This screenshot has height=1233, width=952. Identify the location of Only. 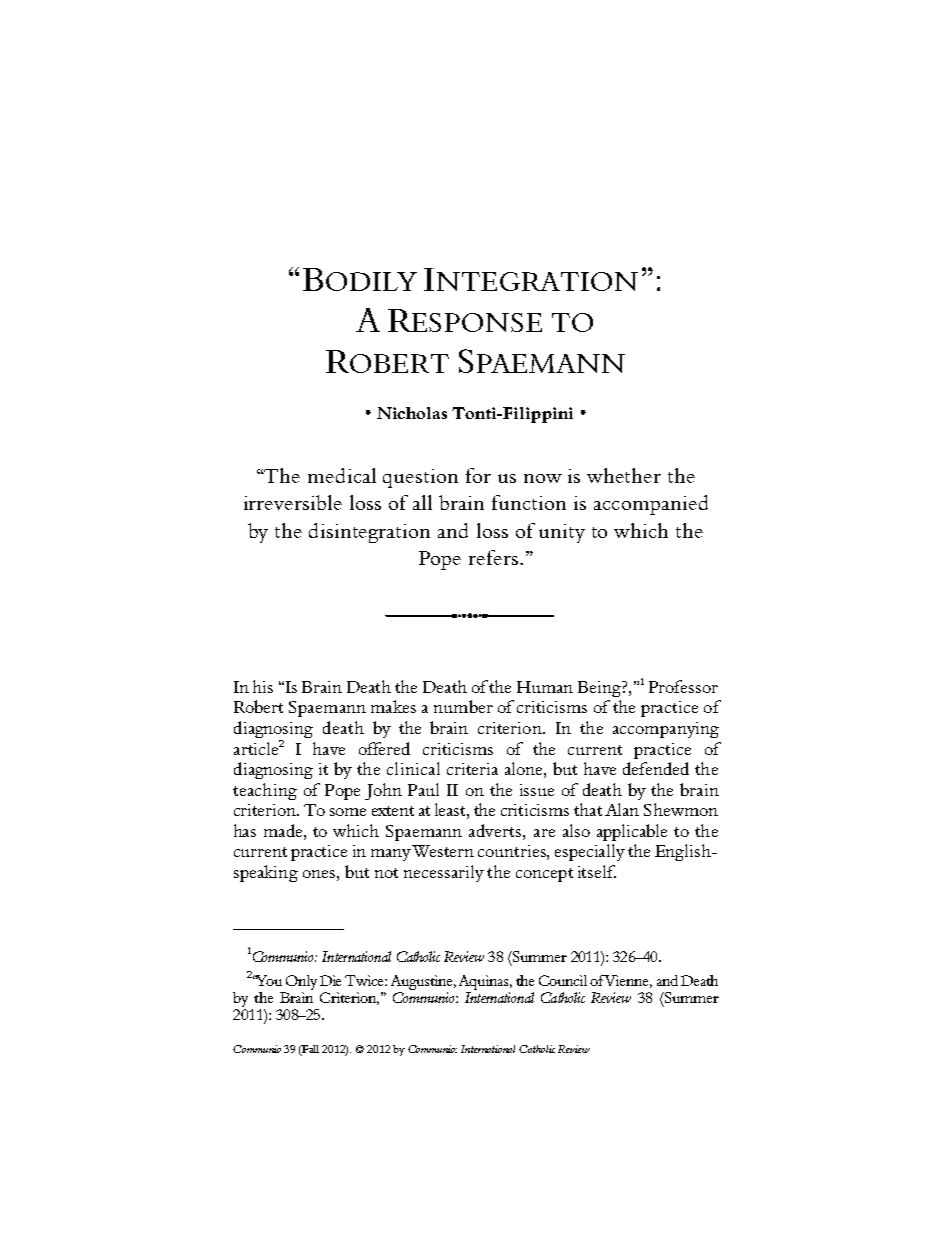
(301, 982).
